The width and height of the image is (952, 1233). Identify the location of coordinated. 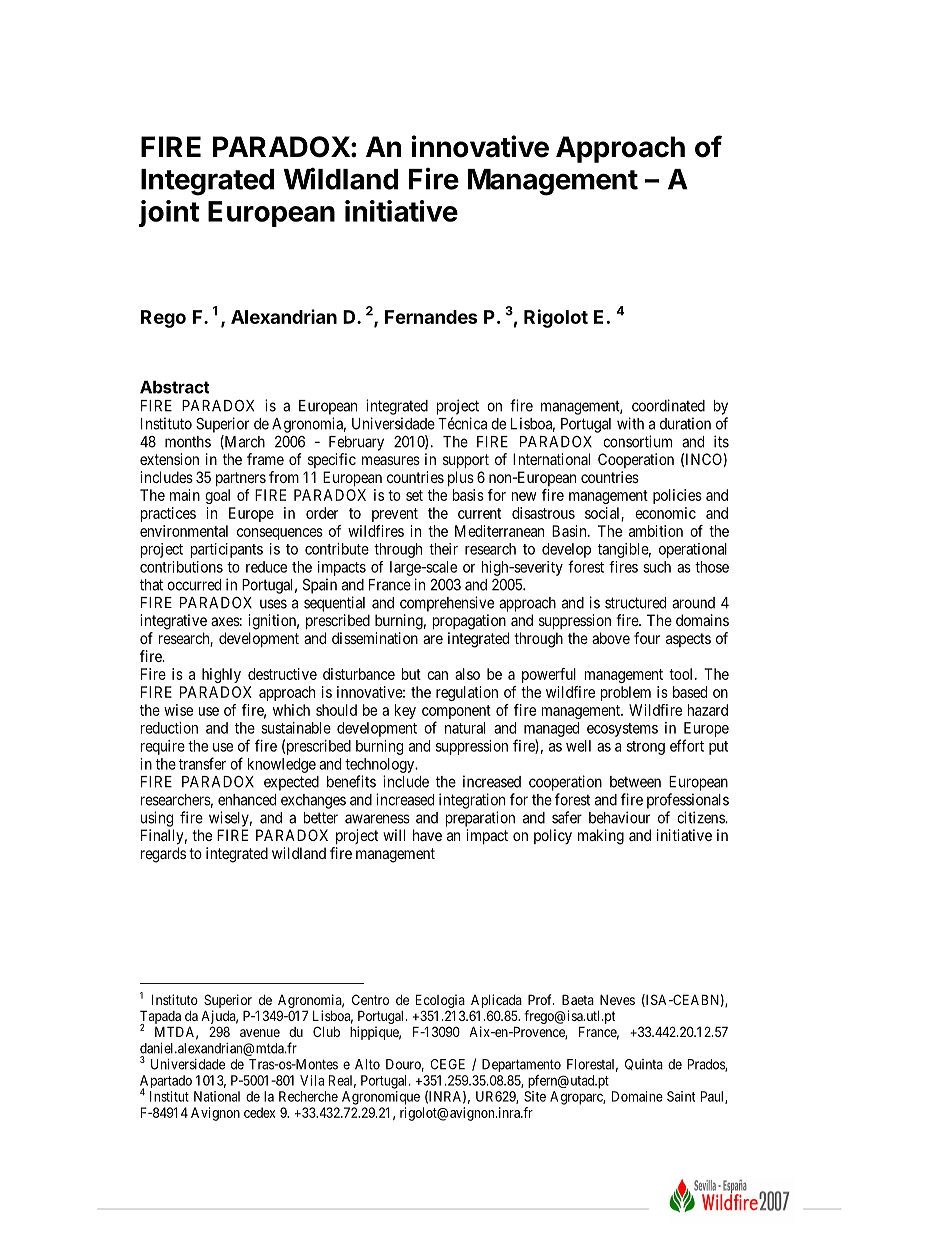
(668, 405).
